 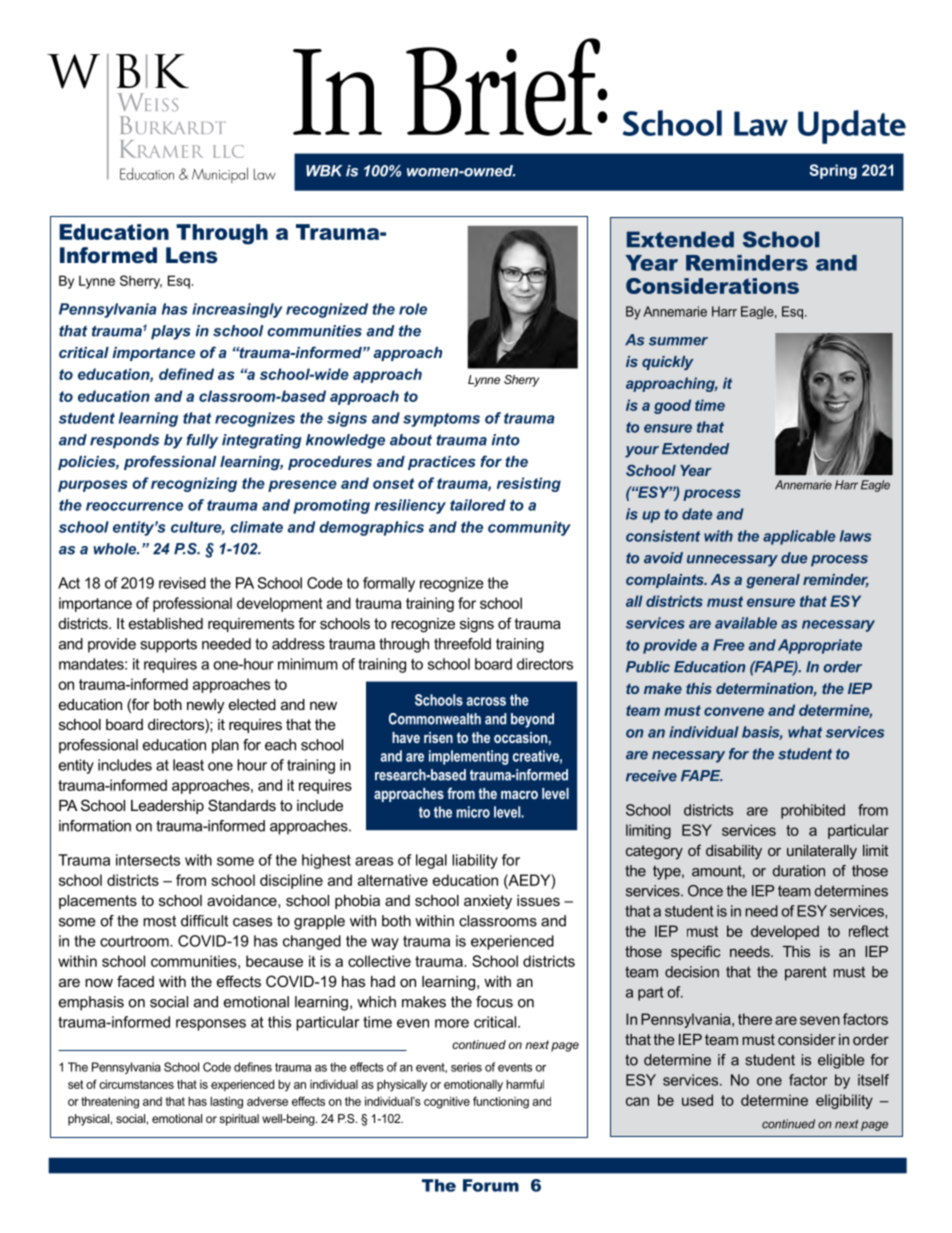 I want to click on spiritual, so click(x=239, y=1120).
